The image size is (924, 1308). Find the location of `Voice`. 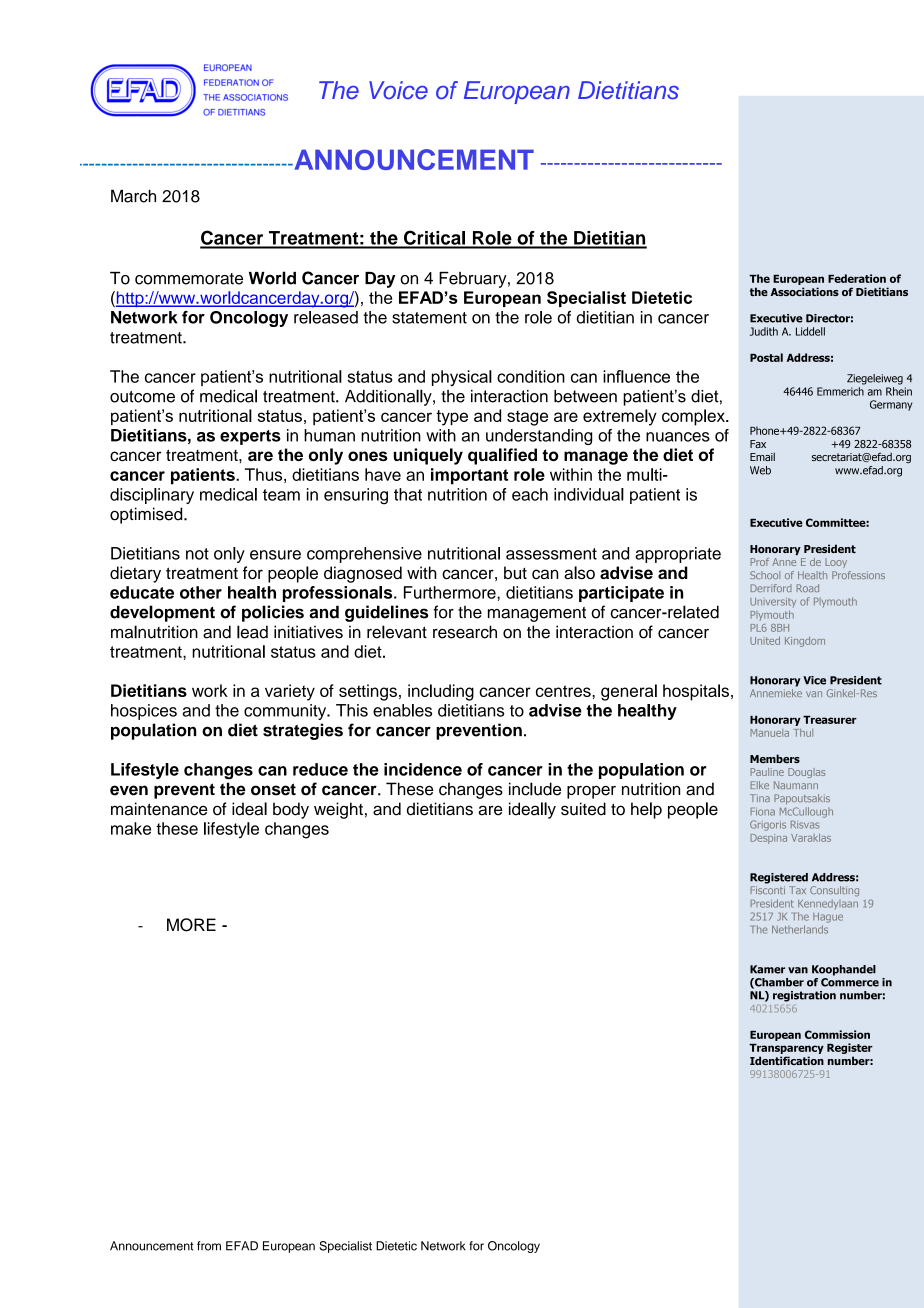

Voice is located at coordinates (398, 90).
